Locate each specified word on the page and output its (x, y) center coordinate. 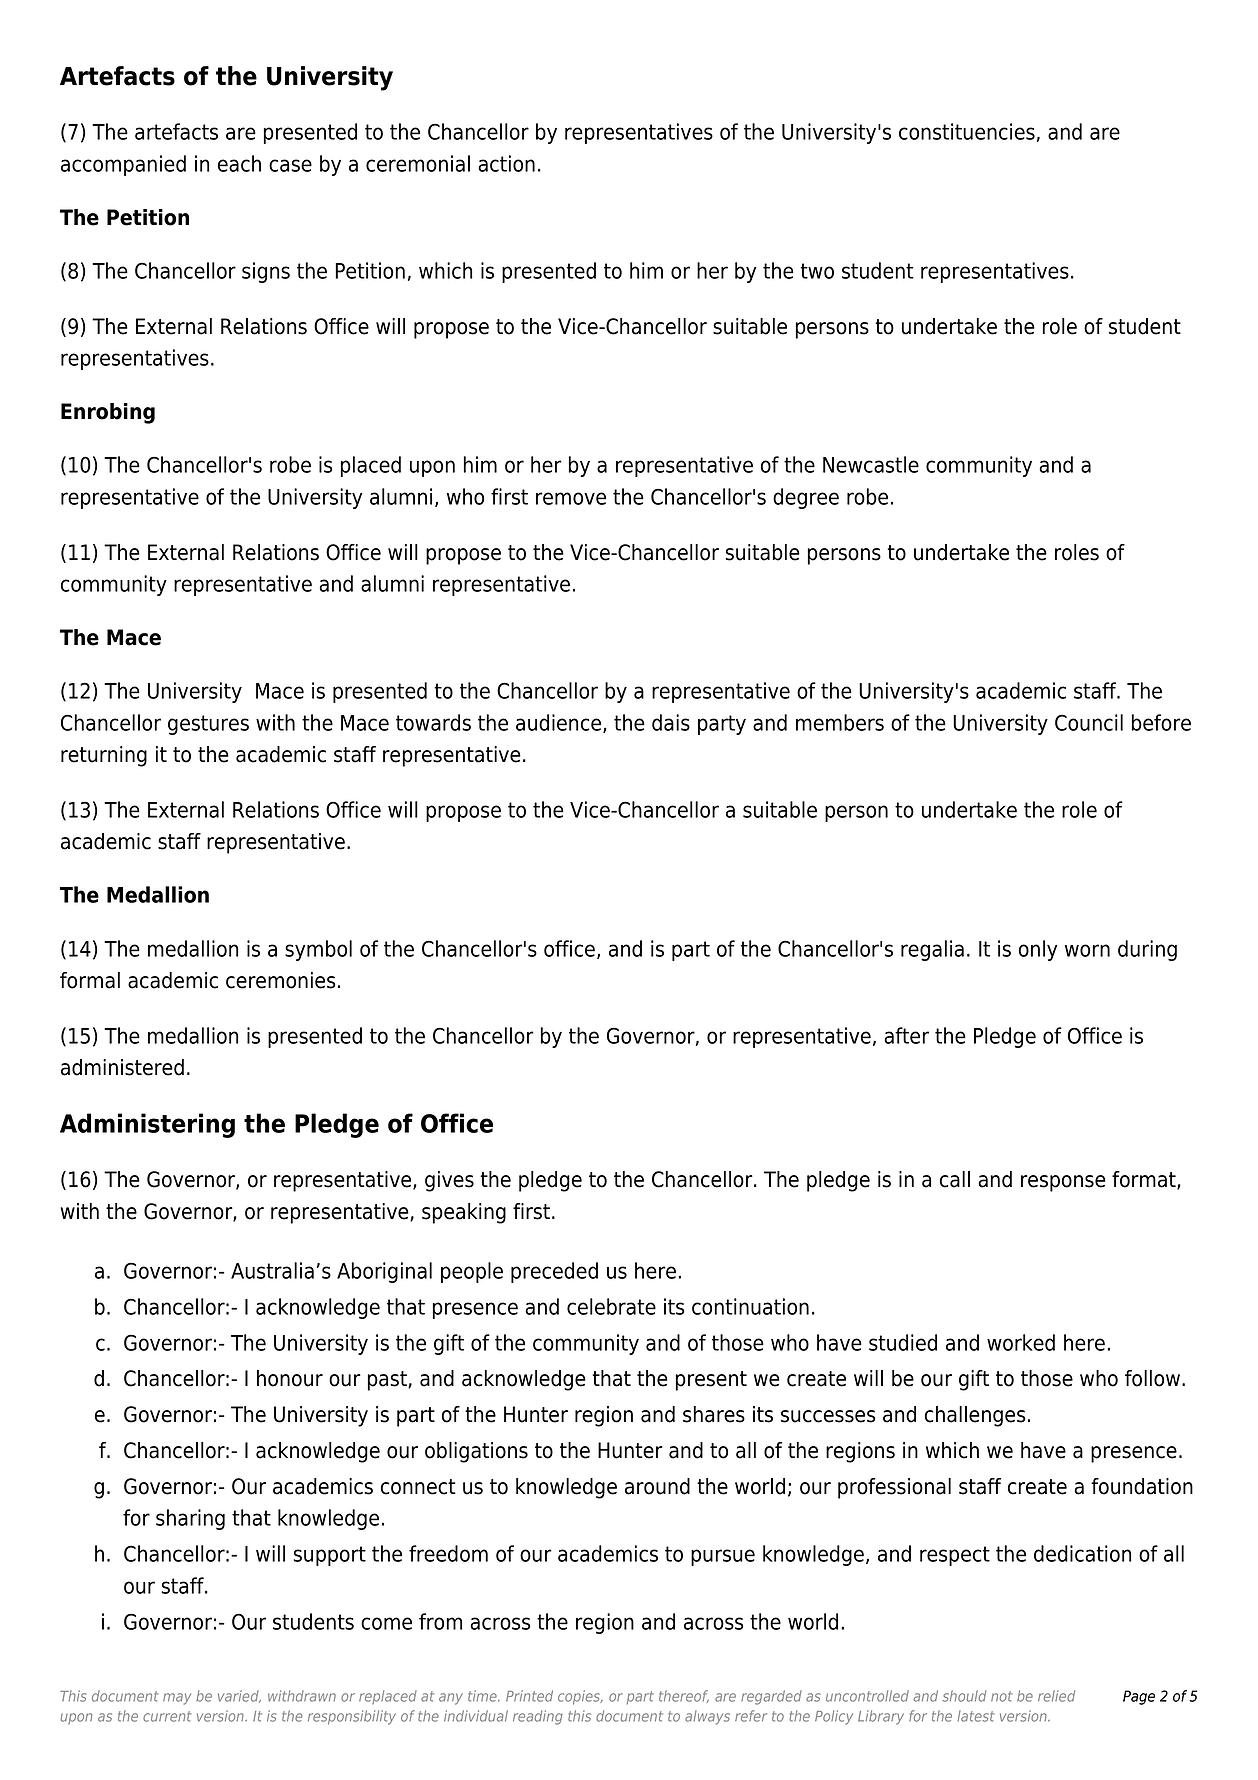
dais (671, 722)
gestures (208, 725)
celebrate (611, 1306)
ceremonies (280, 980)
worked (1021, 1342)
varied (239, 1696)
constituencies (967, 131)
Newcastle (871, 464)
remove (571, 498)
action (506, 163)
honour (290, 1378)
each (239, 163)
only (1038, 950)
